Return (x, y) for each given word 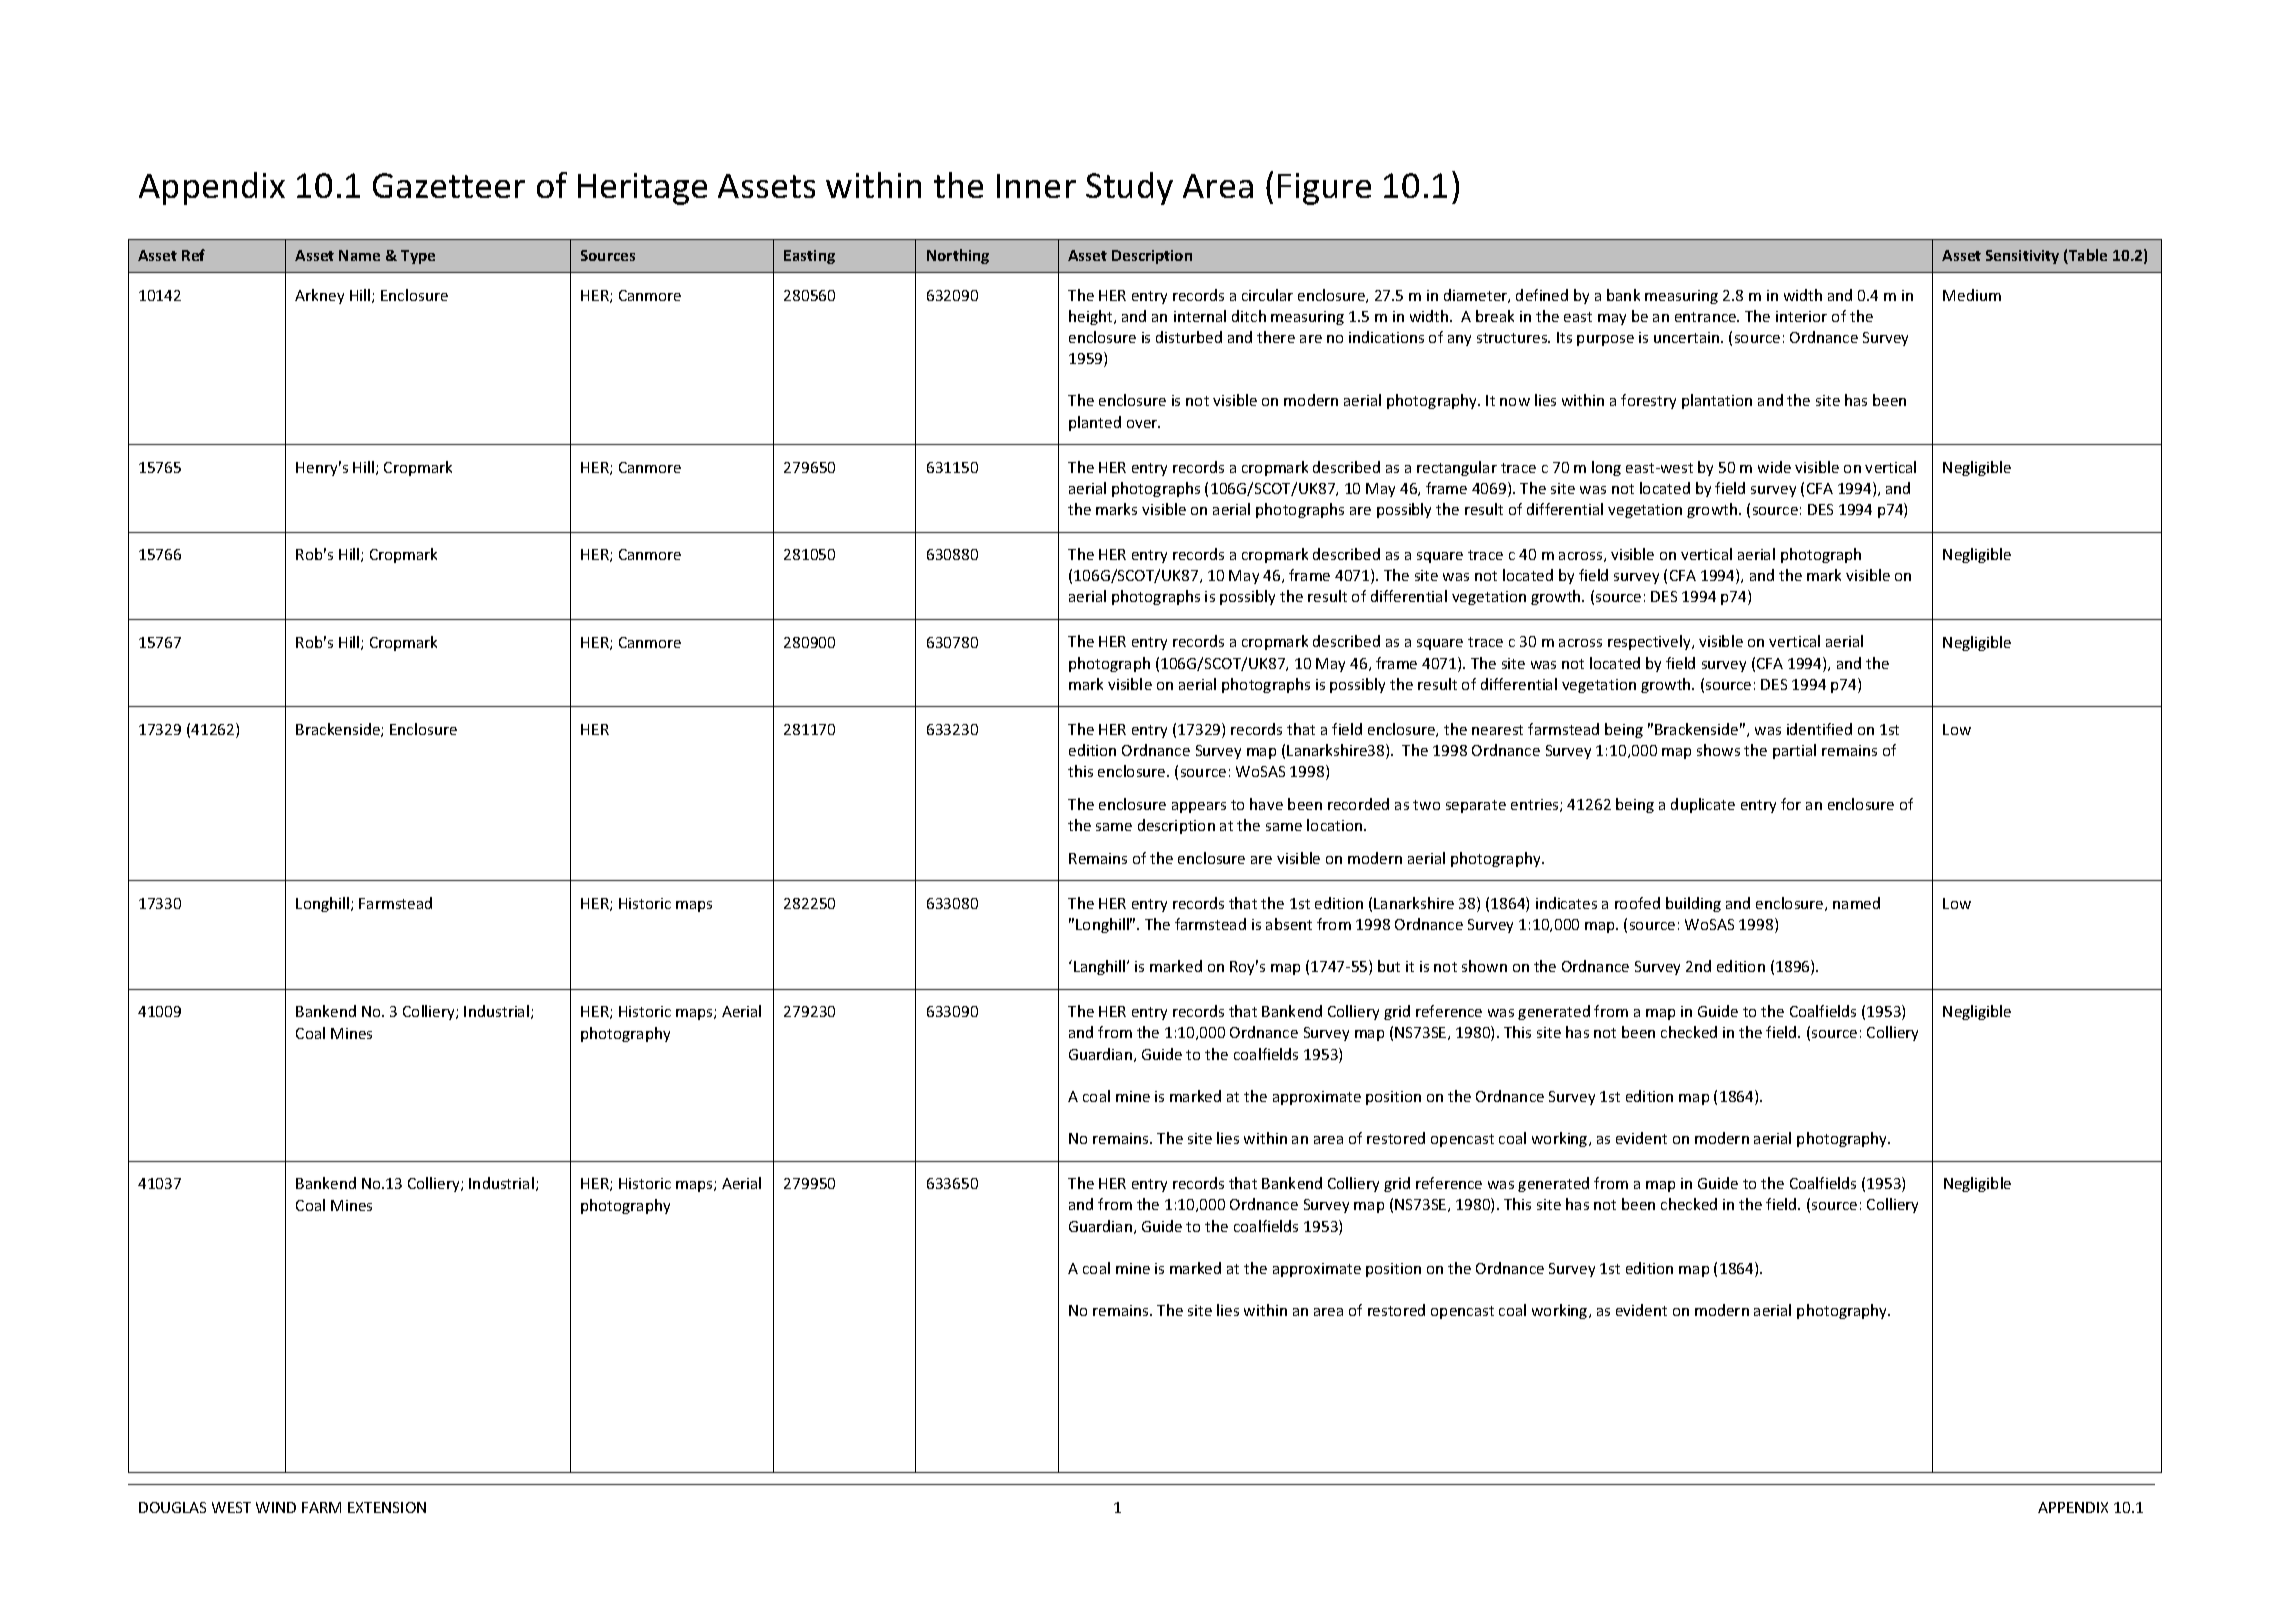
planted (1095, 423)
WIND (276, 1507)
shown (1484, 966)
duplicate (1703, 805)
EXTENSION (387, 1507)
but (1389, 966)
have (1266, 804)
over (1143, 424)
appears (1199, 807)
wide (1774, 467)
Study (1129, 188)
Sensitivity (2022, 257)
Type (418, 257)
